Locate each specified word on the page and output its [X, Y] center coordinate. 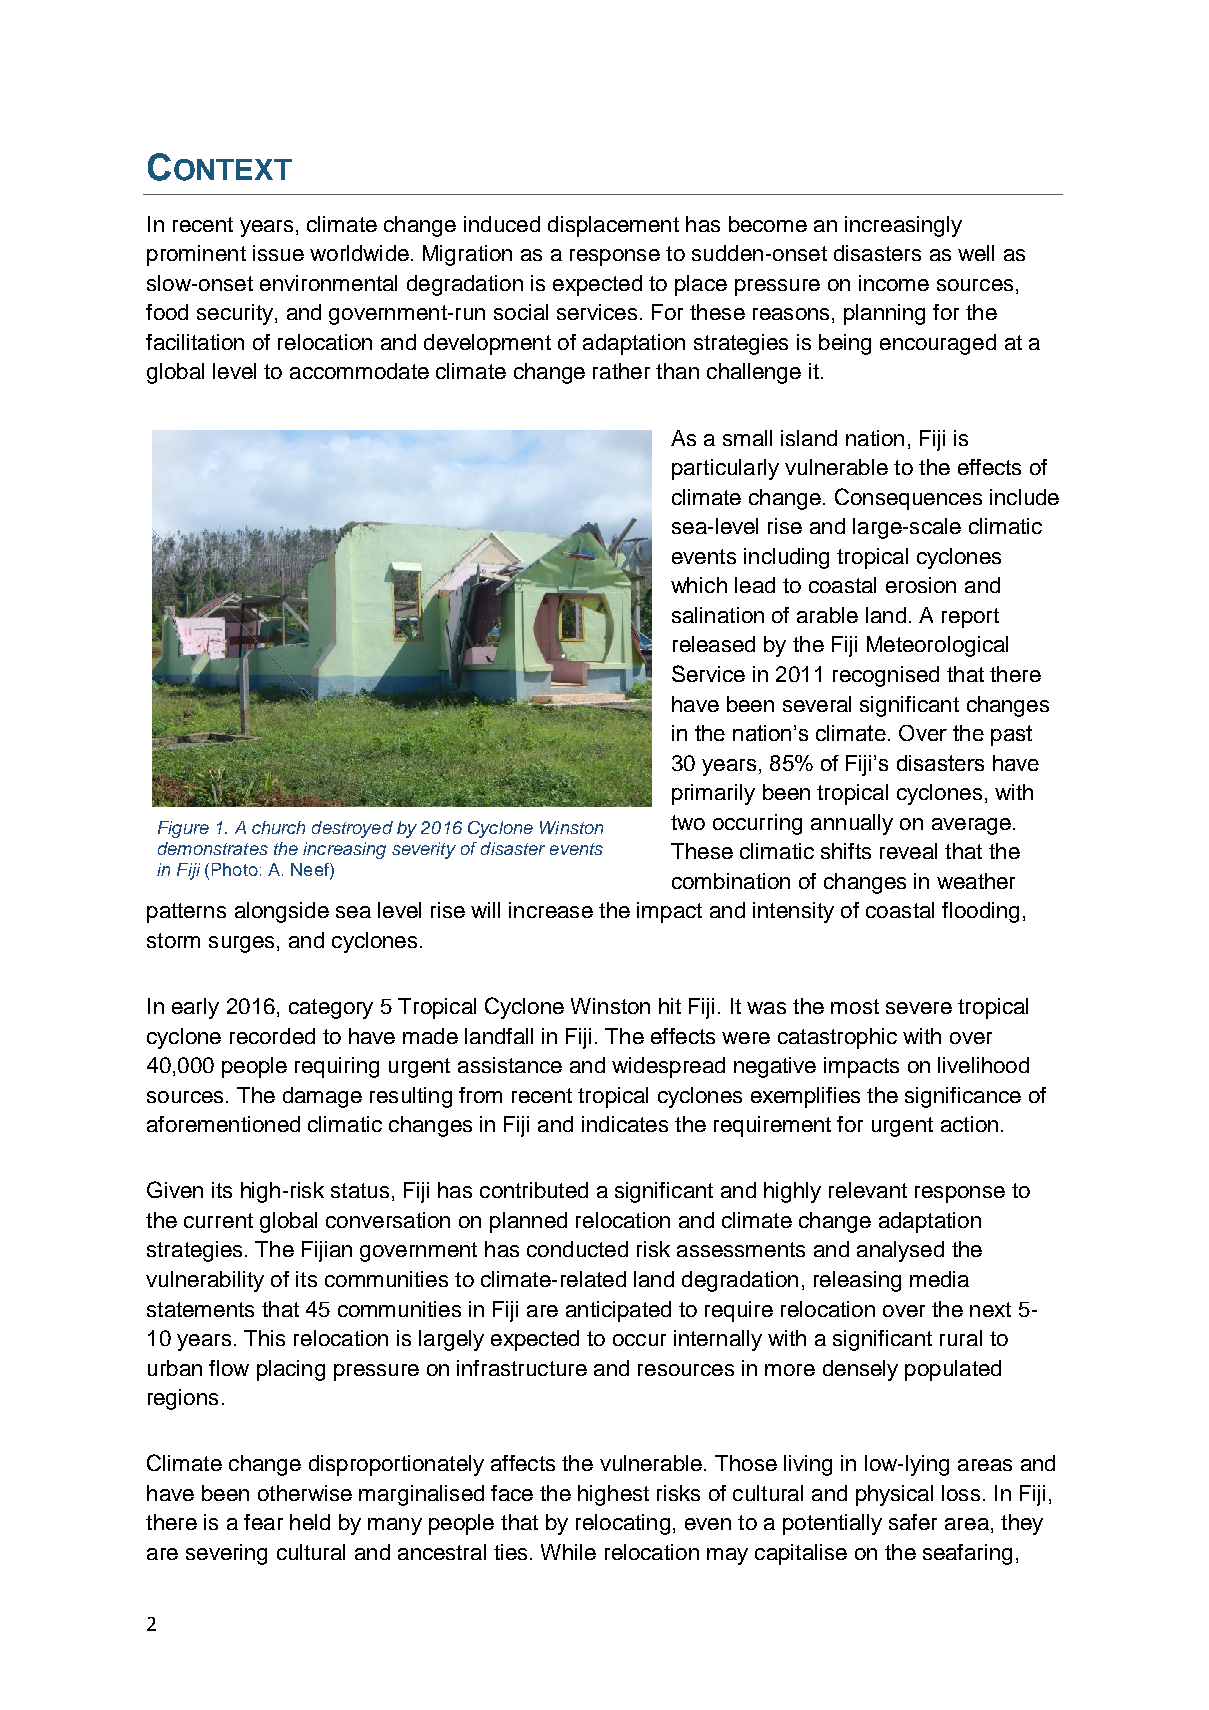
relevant [868, 1190]
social [521, 312]
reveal [908, 851]
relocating [623, 1524]
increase [551, 910]
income [894, 283]
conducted [577, 1249]
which [699, 585]
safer [913, 1522]
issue [278, 253]
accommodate [359, 371]
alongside [282, 912]
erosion [921, 585]
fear [263, 1522]
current [218, 1220]
